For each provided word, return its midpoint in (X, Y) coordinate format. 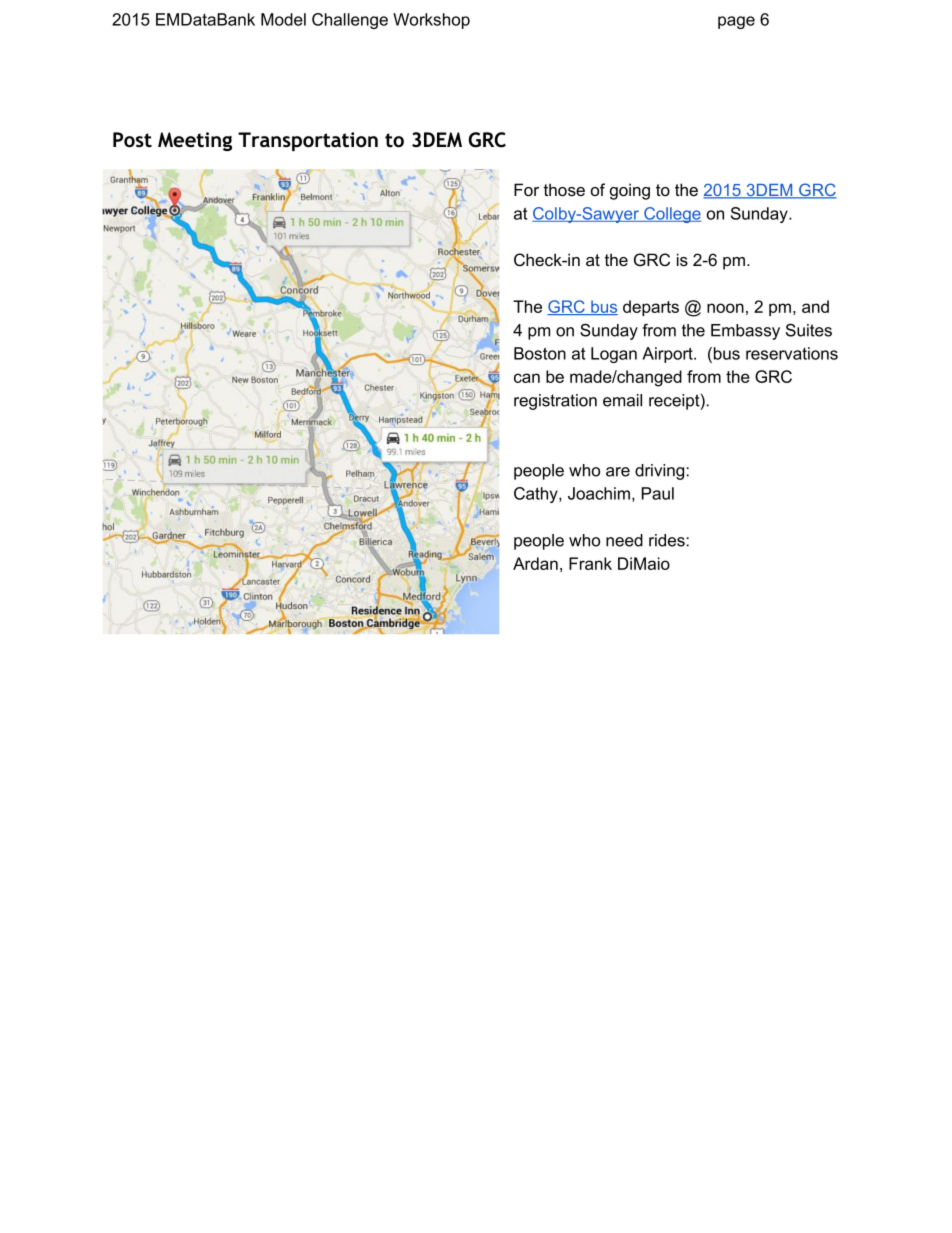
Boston (540, 353)
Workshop (431, 21)
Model (283, 19)
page (736, 22)
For (526, 190)
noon (725, 308)
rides (668, 540)
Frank (590, 563)
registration (555, 402)
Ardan (535, 563)
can (527, 378)
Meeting (195, 141)
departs (651, 308)
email (622, 400)
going (630, 191)
